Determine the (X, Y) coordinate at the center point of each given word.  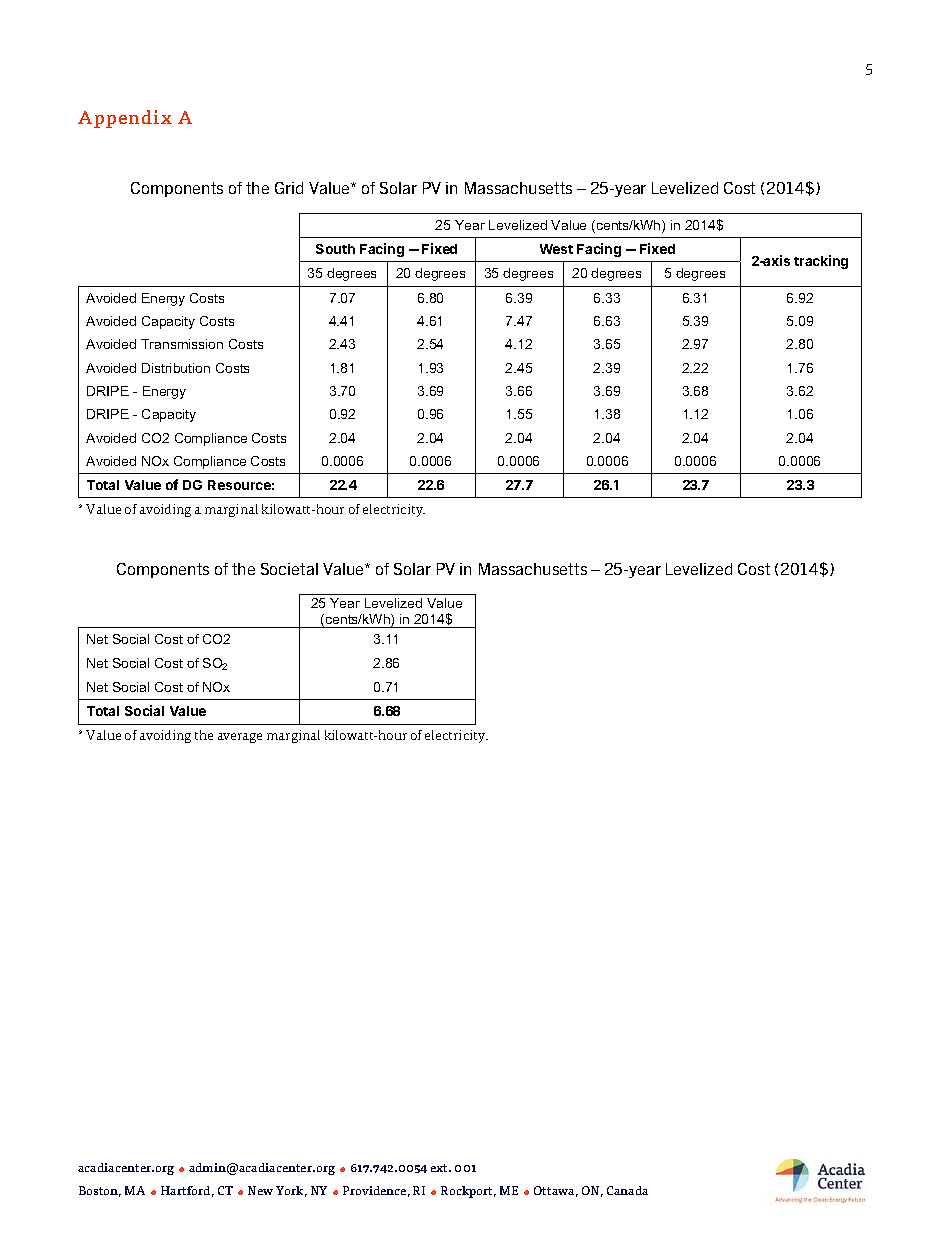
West (556, 249)
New (260, 1190)
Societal (289, 569)
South (335, 249)
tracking (821, 262)
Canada (627, 1190)
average (240, 738)
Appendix (125, 119)
